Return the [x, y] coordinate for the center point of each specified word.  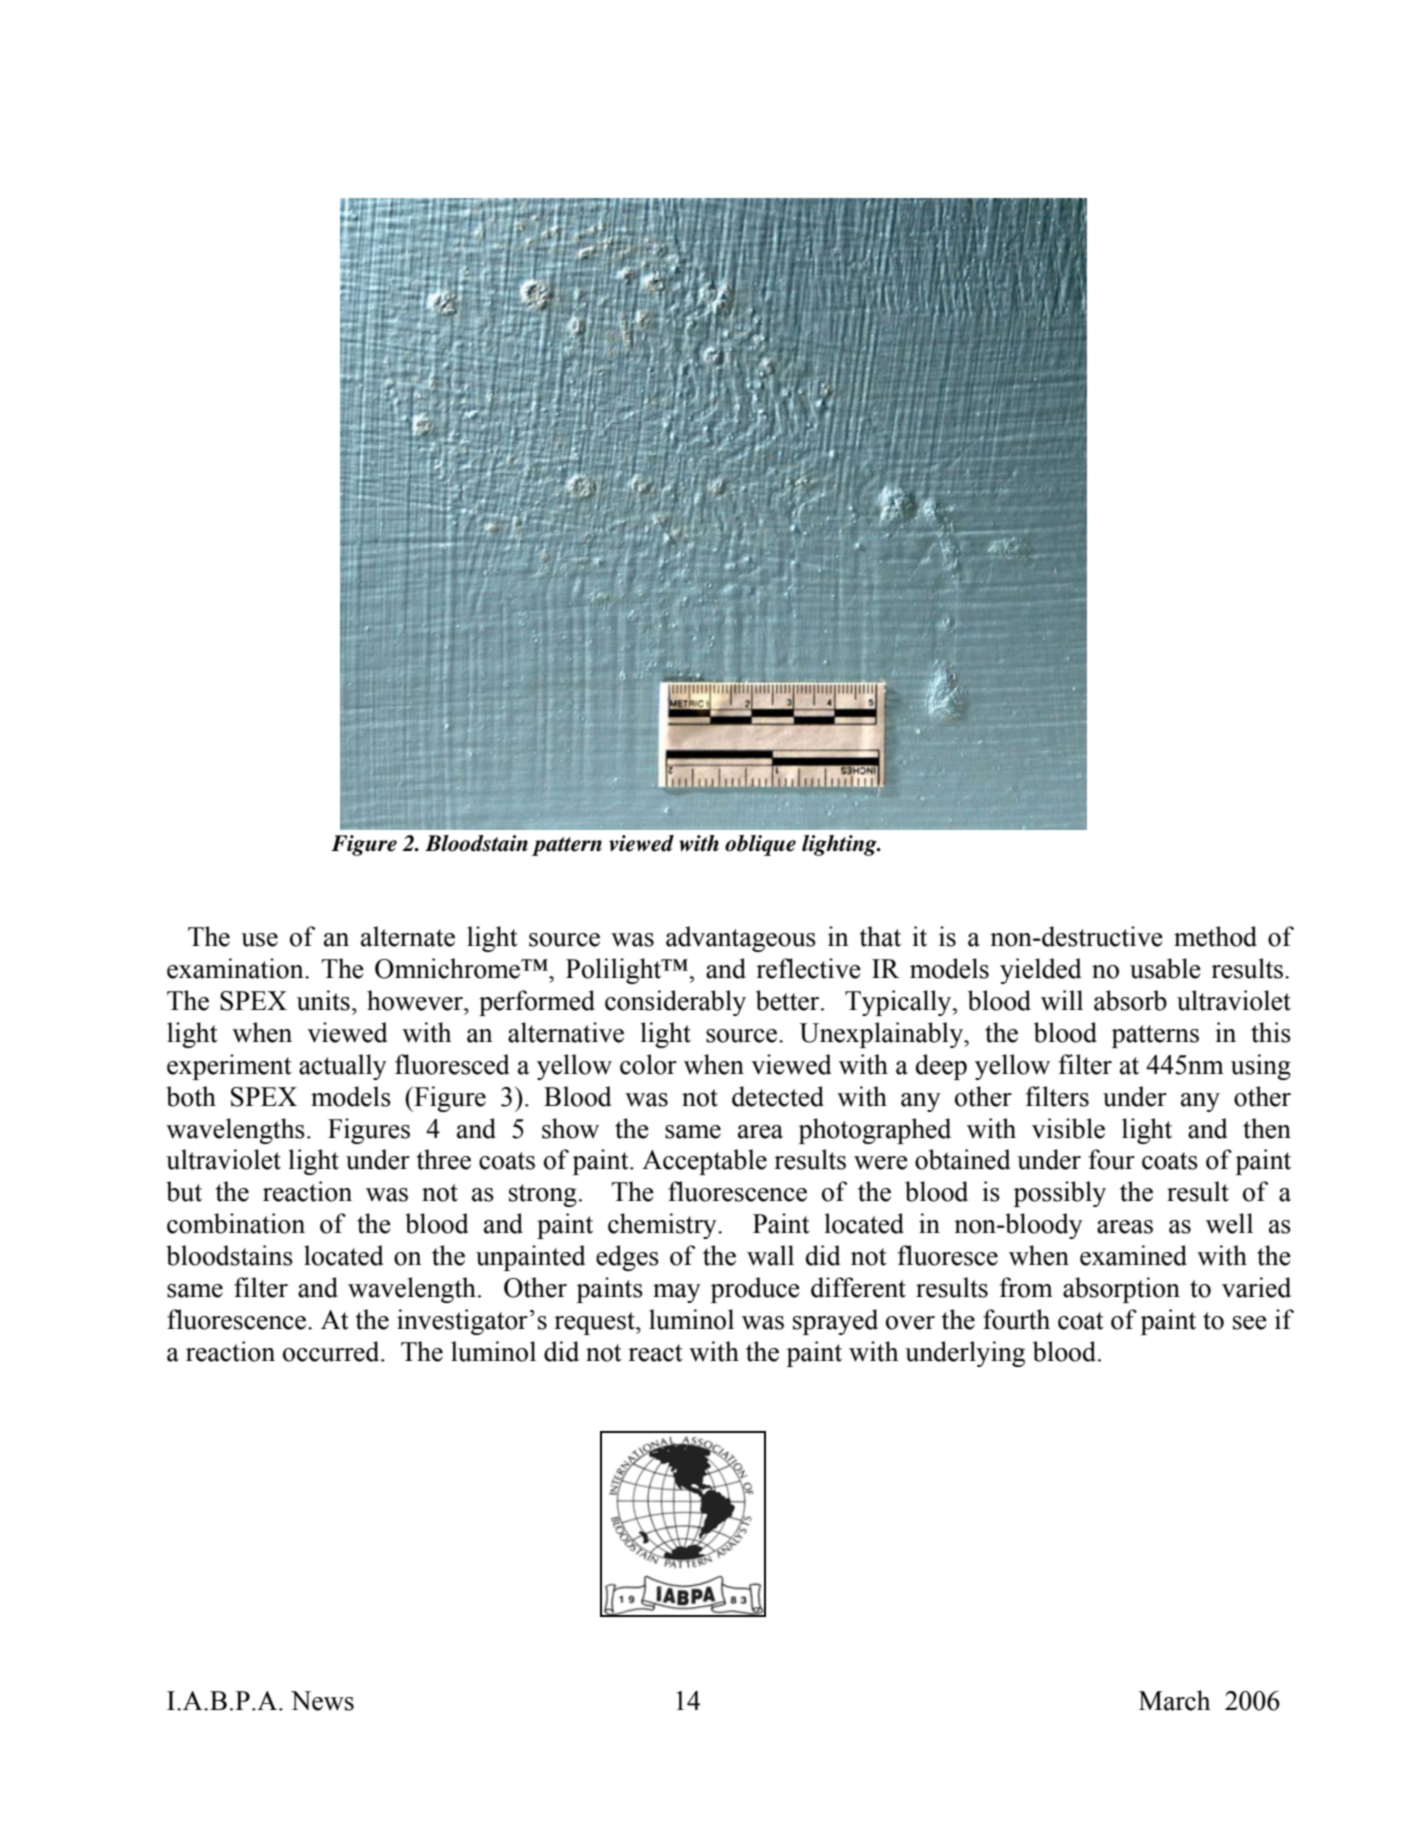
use [259, 940]
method [1215, 936]
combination [236, 1223]
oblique [760, 845]
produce [755, 1290]
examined [1133, 1255]
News [322, 1701]
